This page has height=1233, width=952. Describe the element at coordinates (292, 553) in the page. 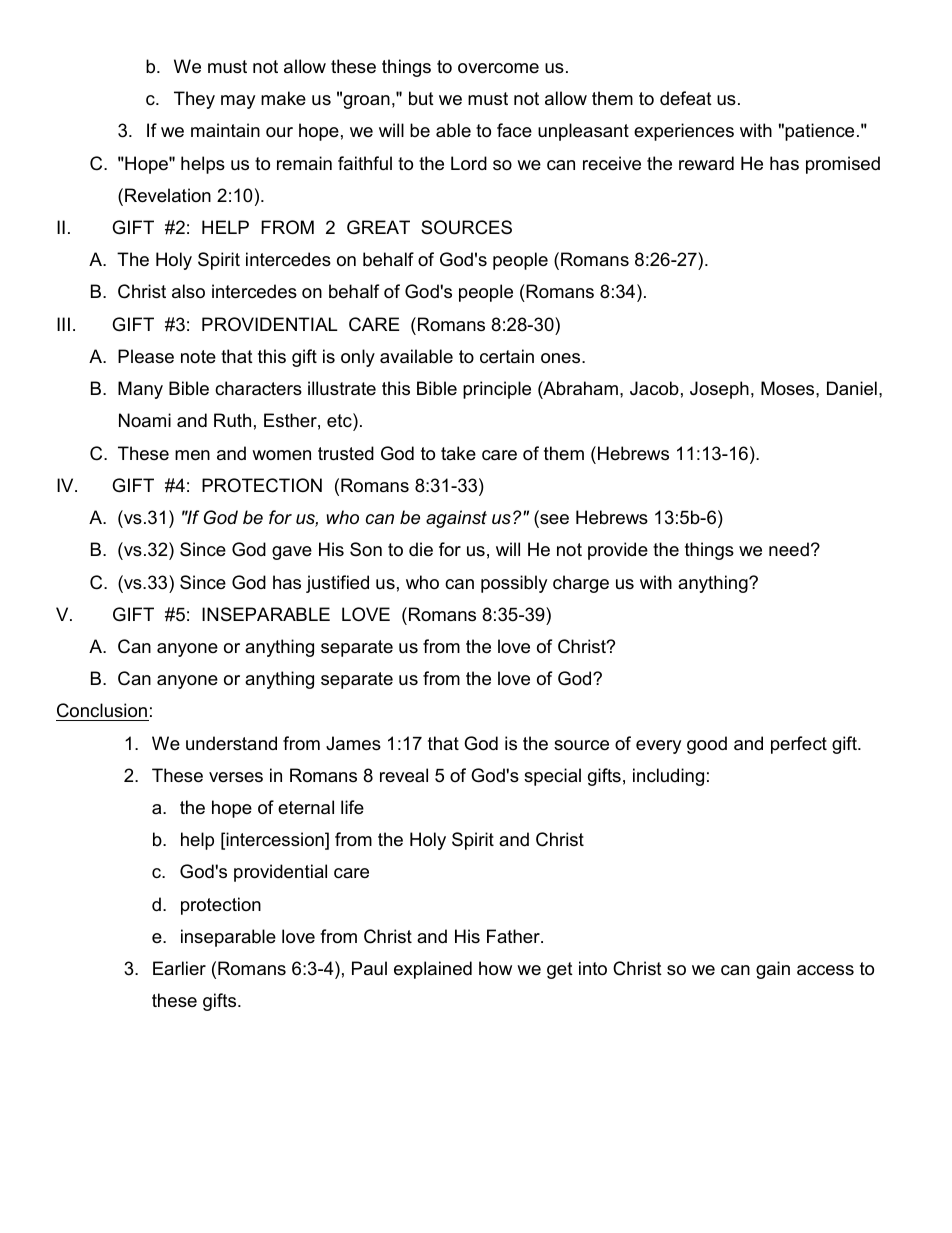

I see `gave` at that location.
